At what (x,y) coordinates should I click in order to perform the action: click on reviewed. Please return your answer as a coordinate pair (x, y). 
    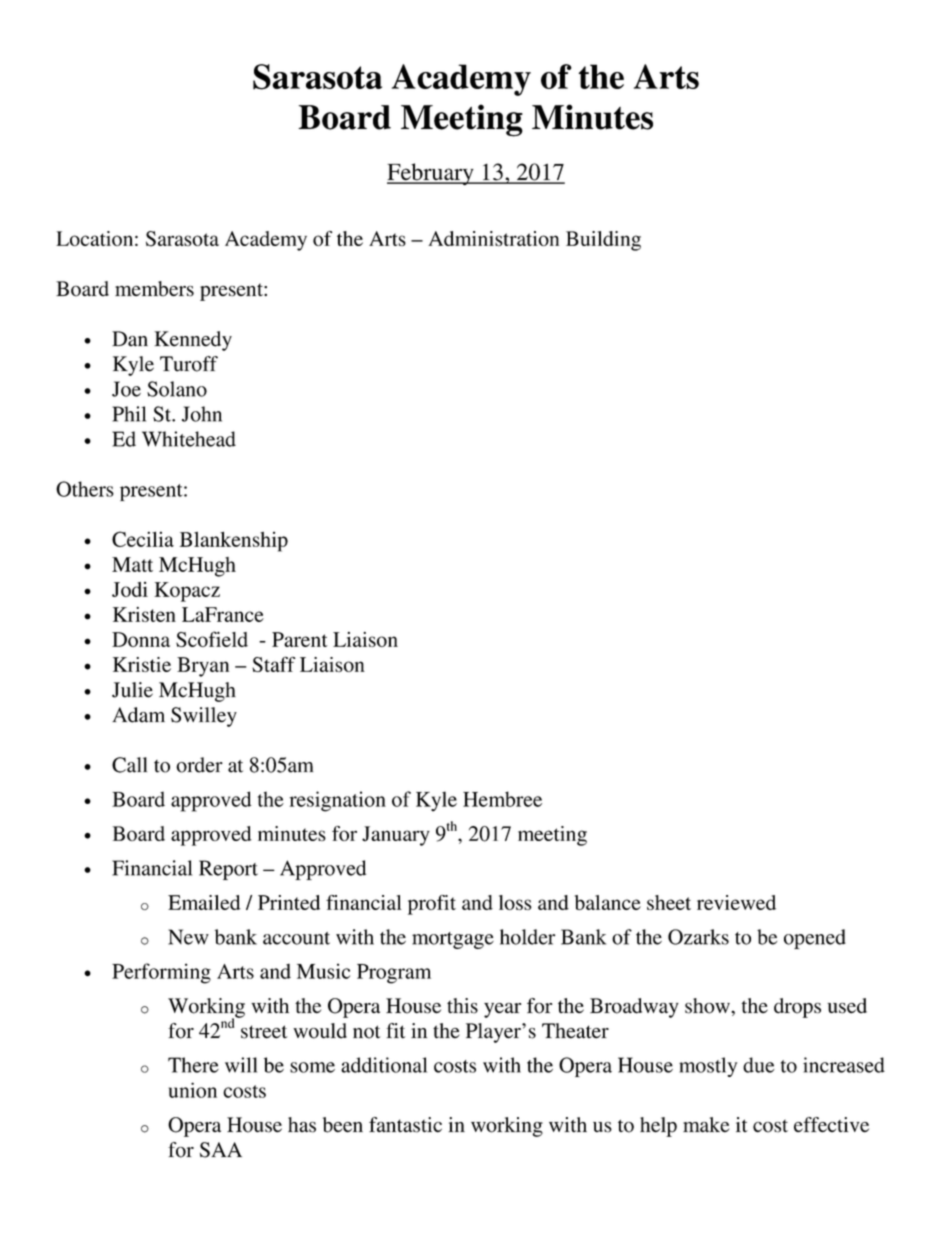
    Looking at the image, I should click on (736, 902).
